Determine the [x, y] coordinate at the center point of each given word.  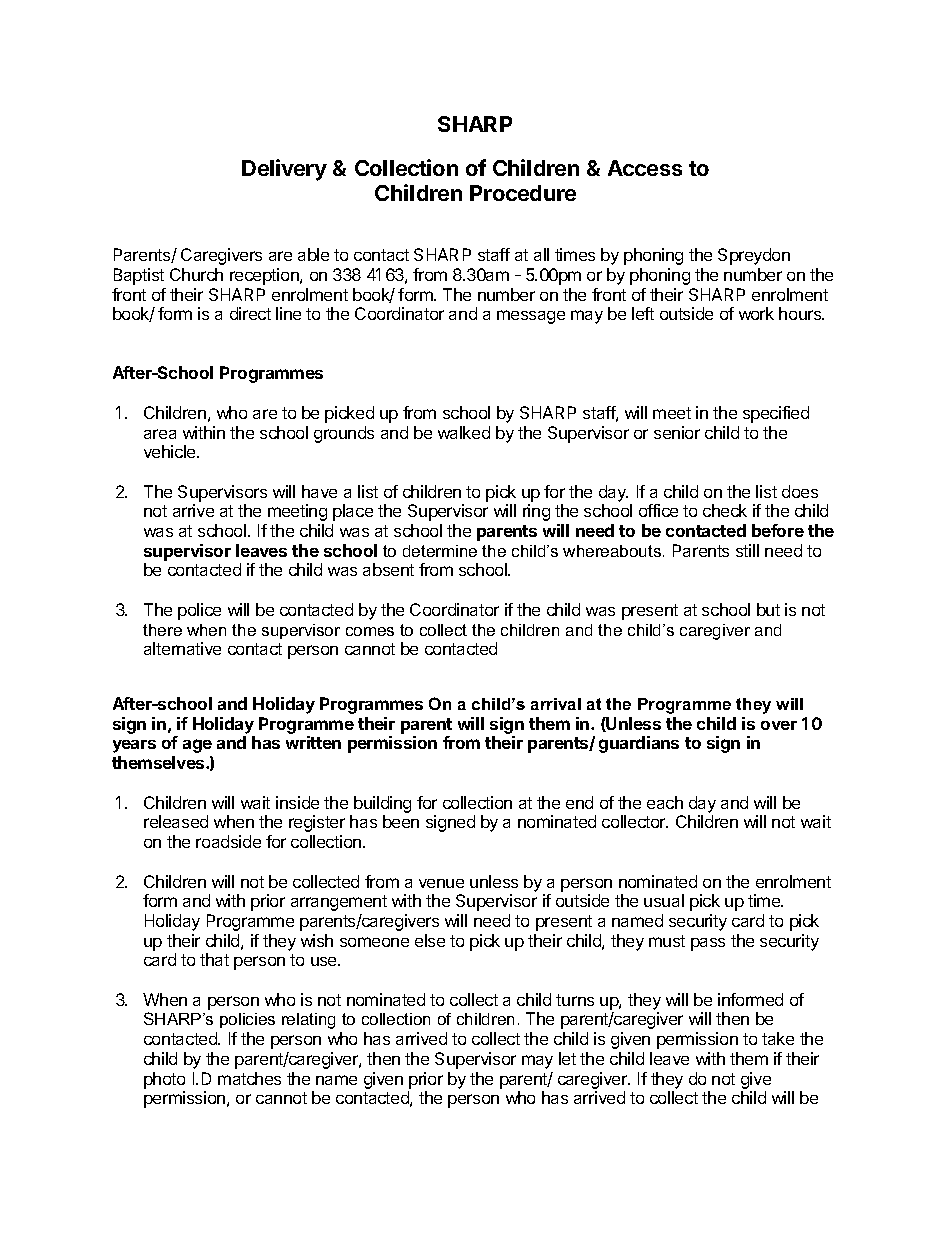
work [756, 313]
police [199, 611]
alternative [182, 648]
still [747, 550]
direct [250, 313]
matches [249, 1078]
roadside [228, 841]
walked [464, 432]
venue [441, 883]
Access [645, 168]
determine [440, 551]
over [779, 725]
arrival [556, 704]
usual [664, 900]
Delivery [284, 170]
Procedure [523, 193]
